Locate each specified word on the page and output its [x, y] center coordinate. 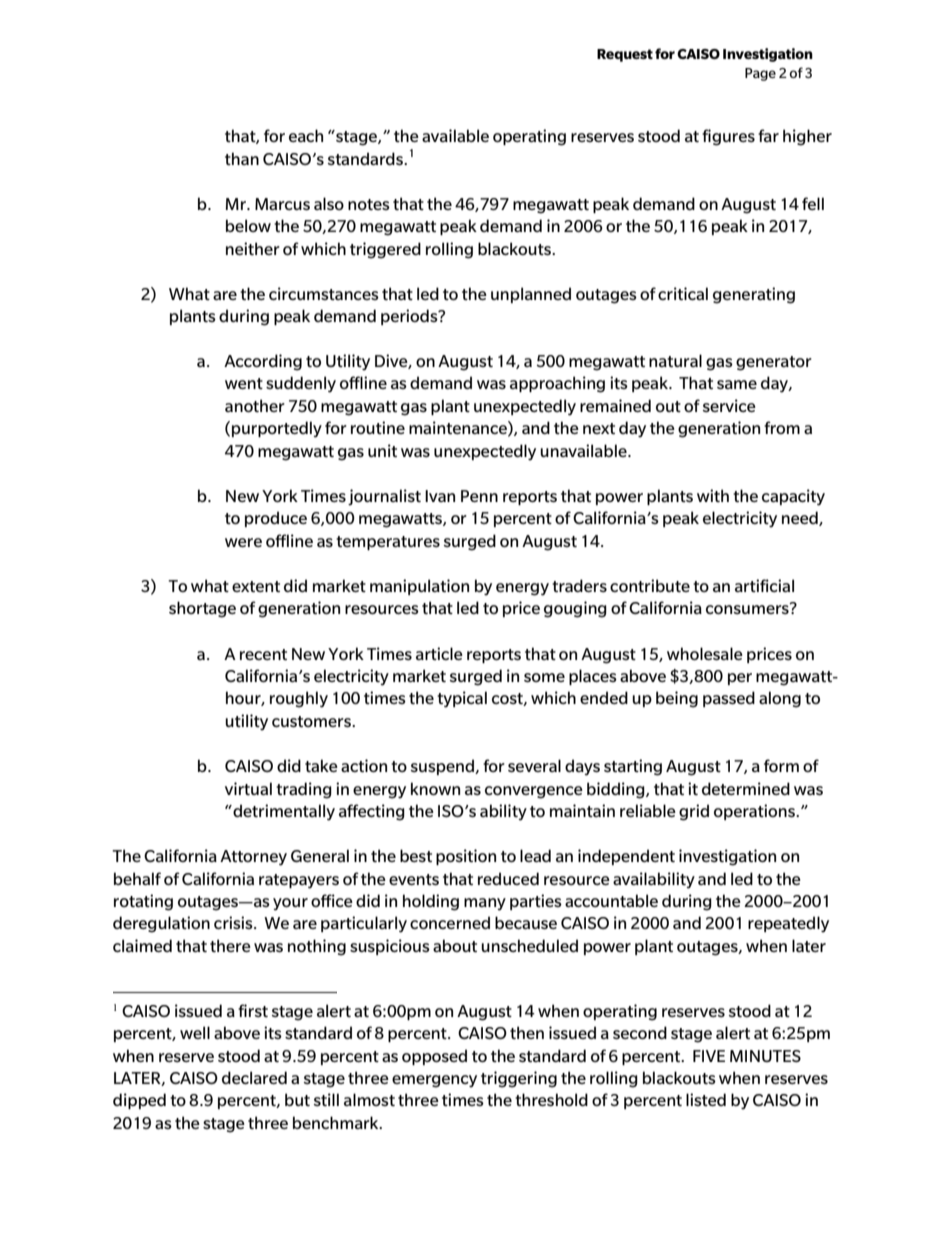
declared [254, 1077]
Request [625, 55]
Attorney [253, 858]
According [263, 362]
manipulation [419, 587]
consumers [748, 608]
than [242, 158]
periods [410, 317]
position [466, 857]
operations [755, 812]
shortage [202, 609]
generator [774, 363]
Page [760, 74]
